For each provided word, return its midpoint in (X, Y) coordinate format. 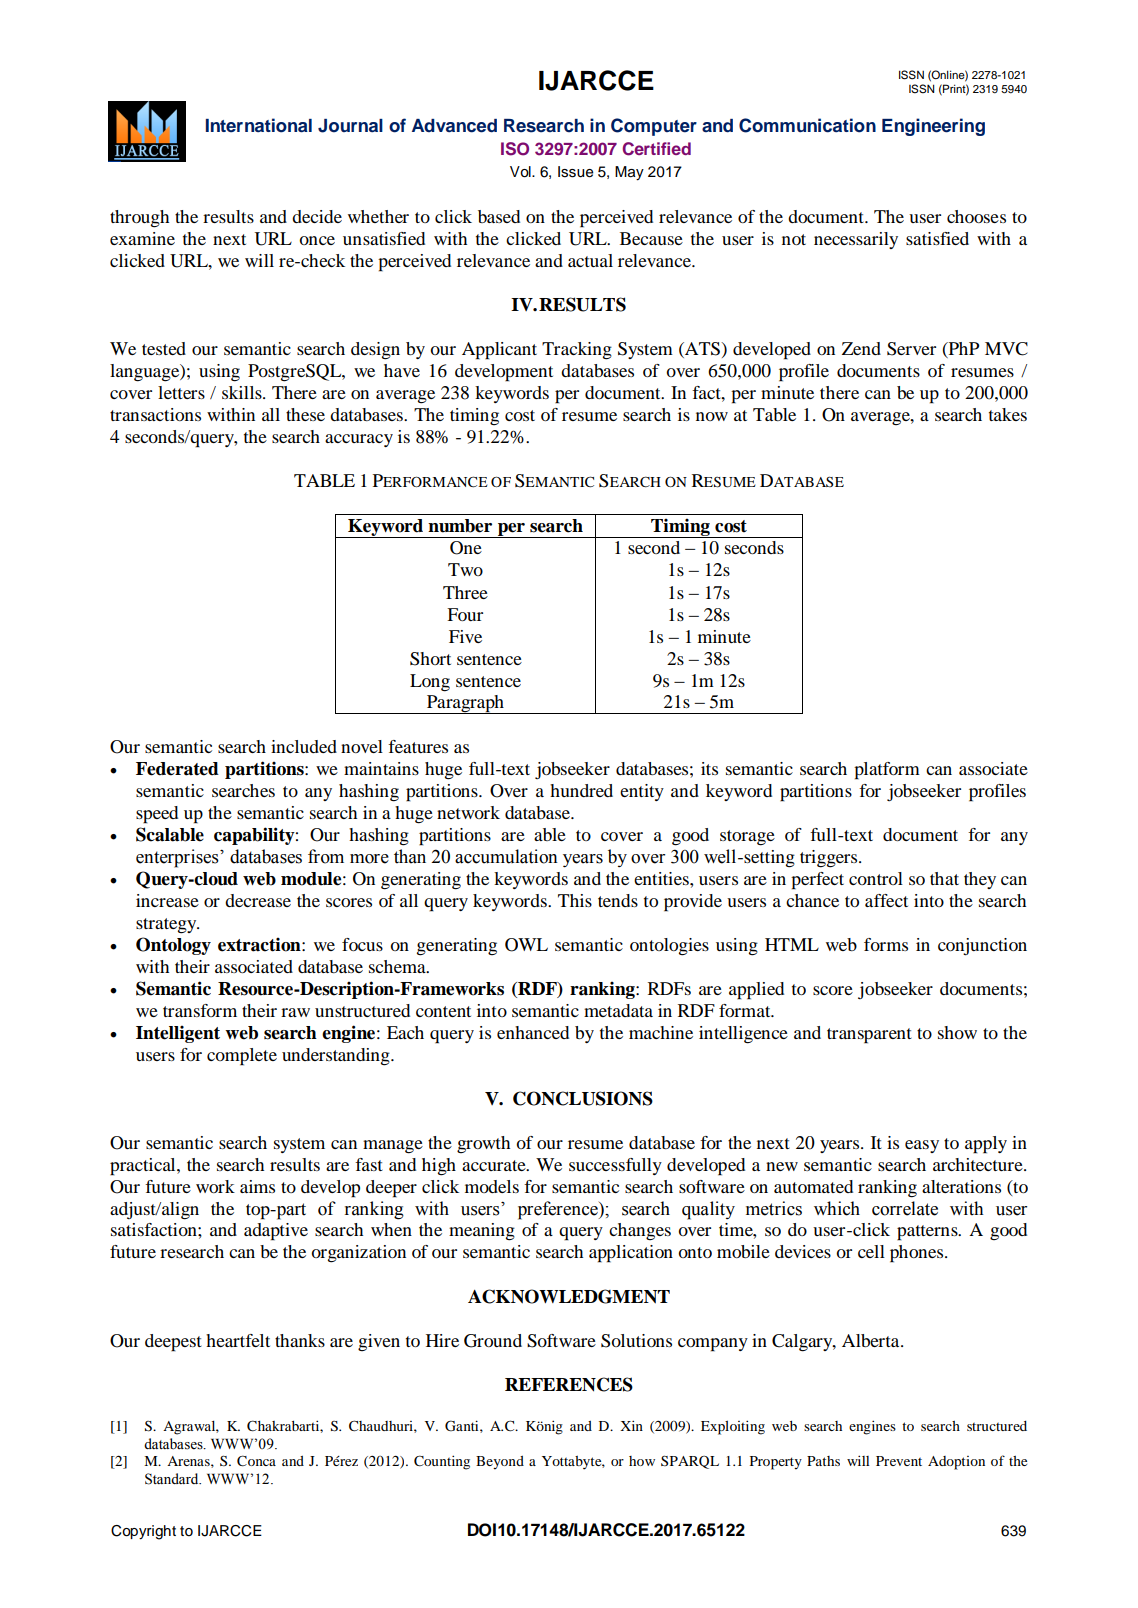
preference (559, 1210)
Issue (575, 172)
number (460, 526)
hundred (581, 790)
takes (1008, 414)
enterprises (178, 858)
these (305, 414)
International (259, 125)
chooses (976, 216)
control (876, 878)
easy (922, 1146)
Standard (173, 1479)
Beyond (500, 1463)
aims (257, 1186)
